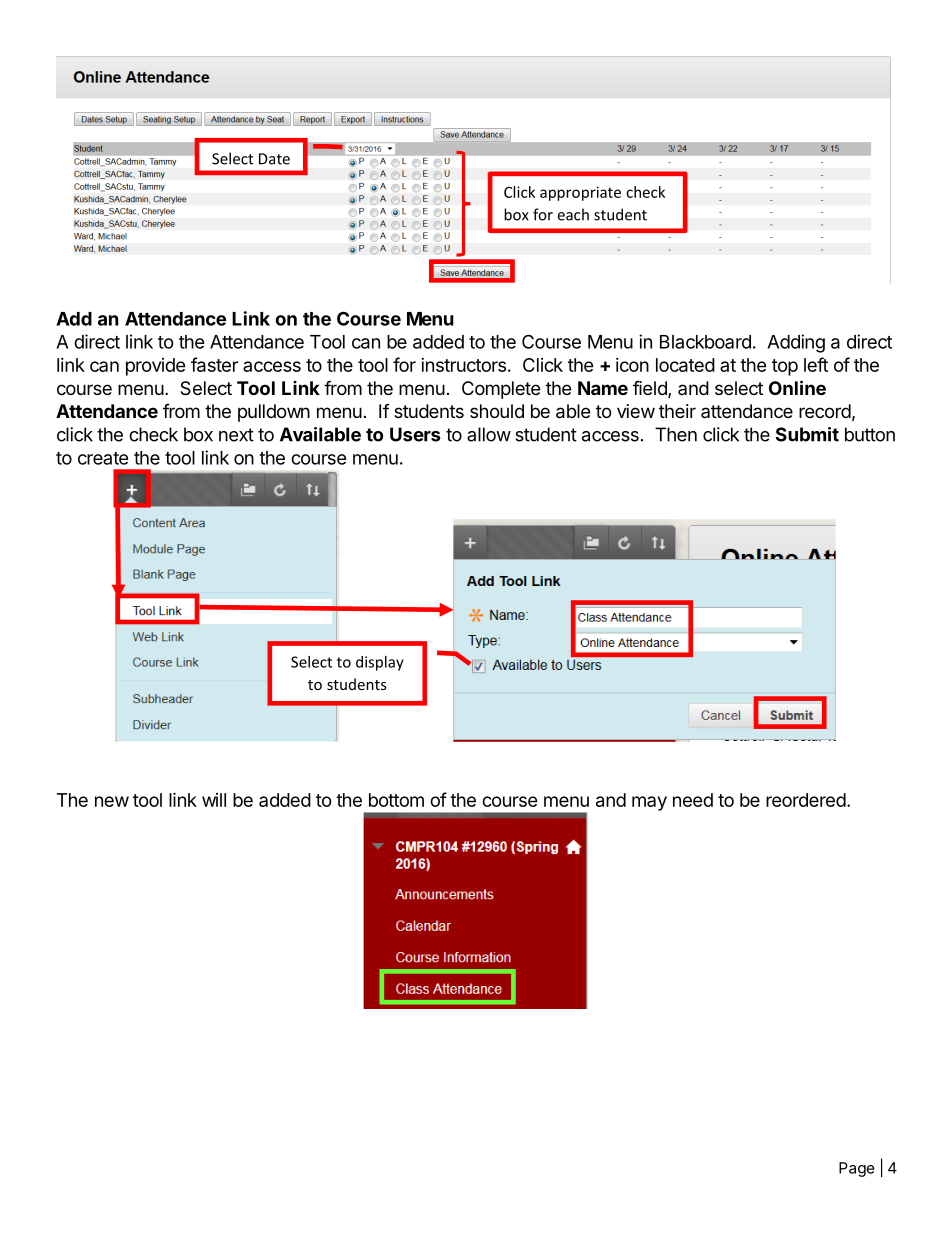 This screenshot has width=952, height=1233. What do you see at coordinates (573, 214) in the screenshot?
I see `each` at bounding box center [573, 214].
